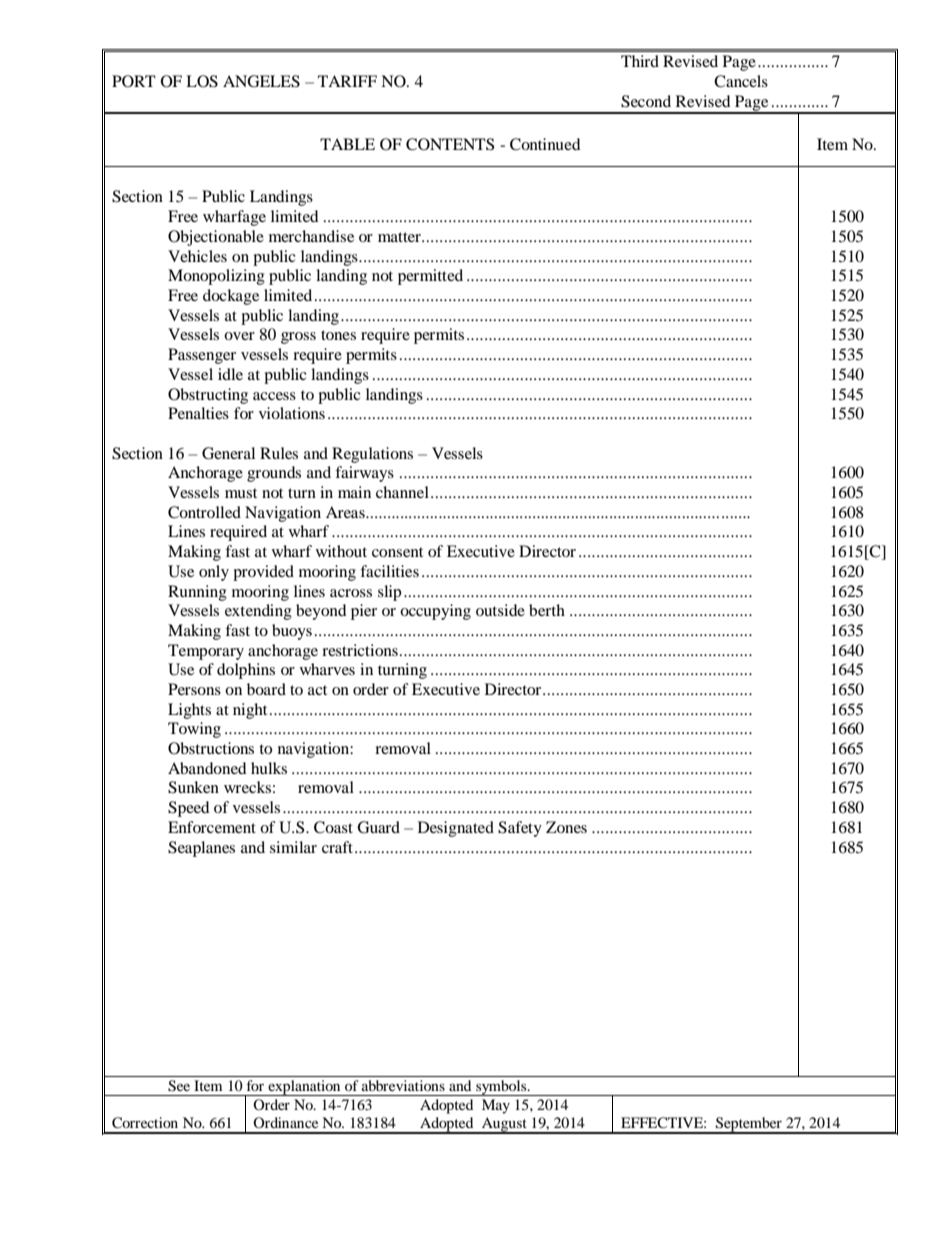 The height and width of the document is (1233, 952). Describe the element at coordinates (450, 144) in the document. I see `CONTENTS` at that location.
